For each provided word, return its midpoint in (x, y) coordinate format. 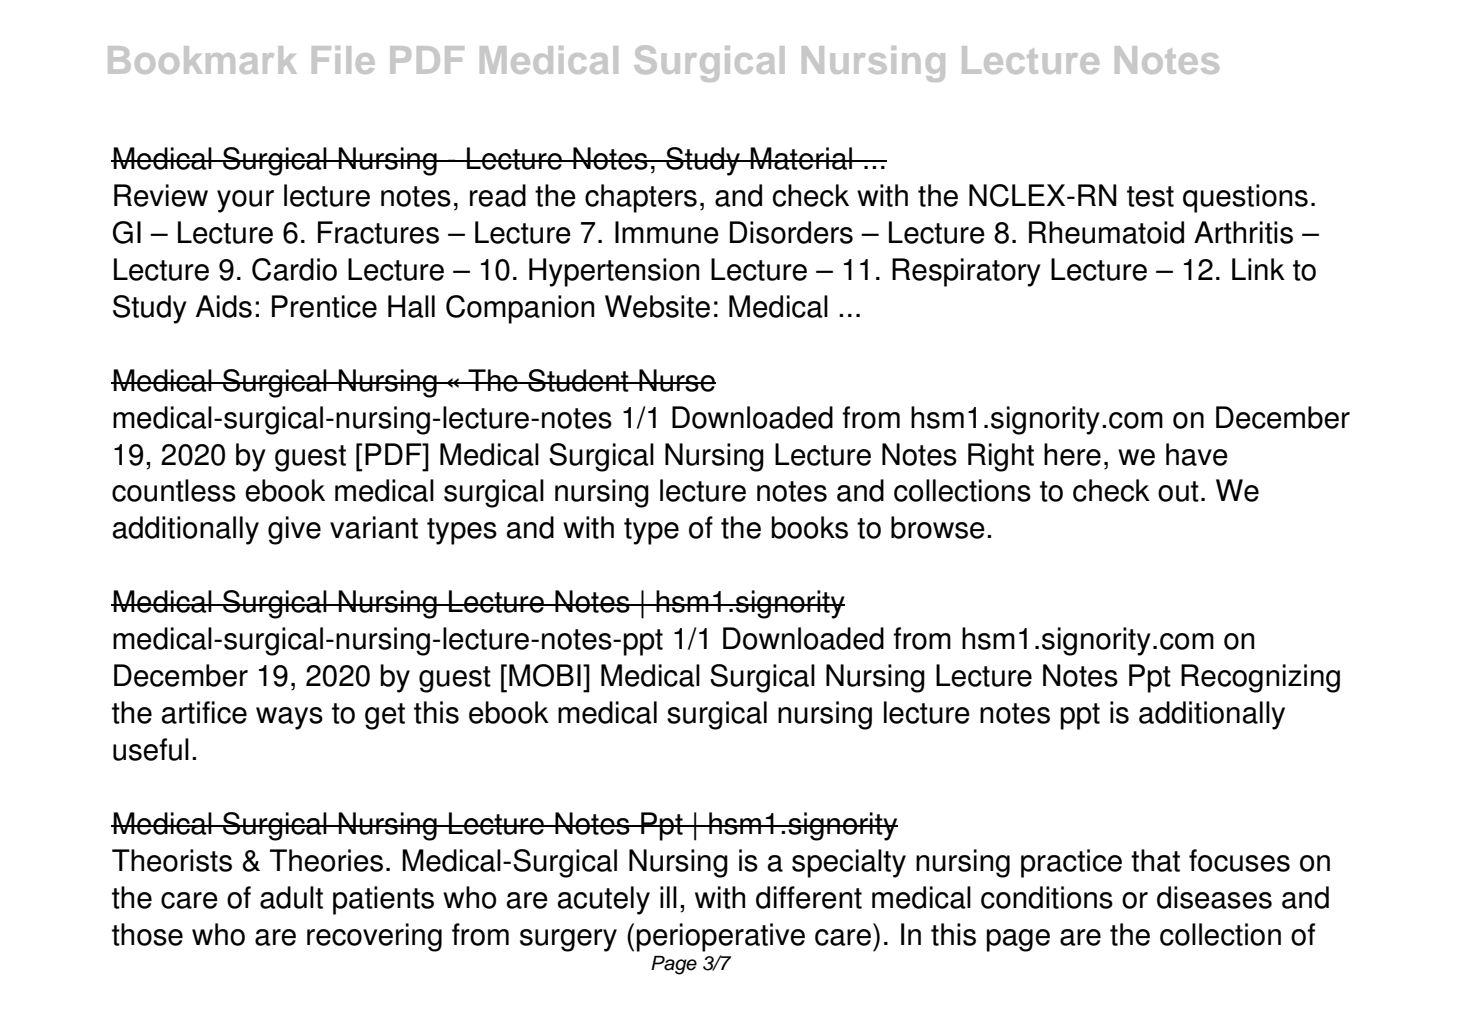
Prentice (324, 306)
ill (668, 897)
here (1072, 454)
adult (291, 897)
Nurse (676, 380)
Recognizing (1260, 678)
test (1150, 196)
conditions (1047, 897)
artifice (204, 712)
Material (801, 158)
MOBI (545, 675)
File (343, 60)
